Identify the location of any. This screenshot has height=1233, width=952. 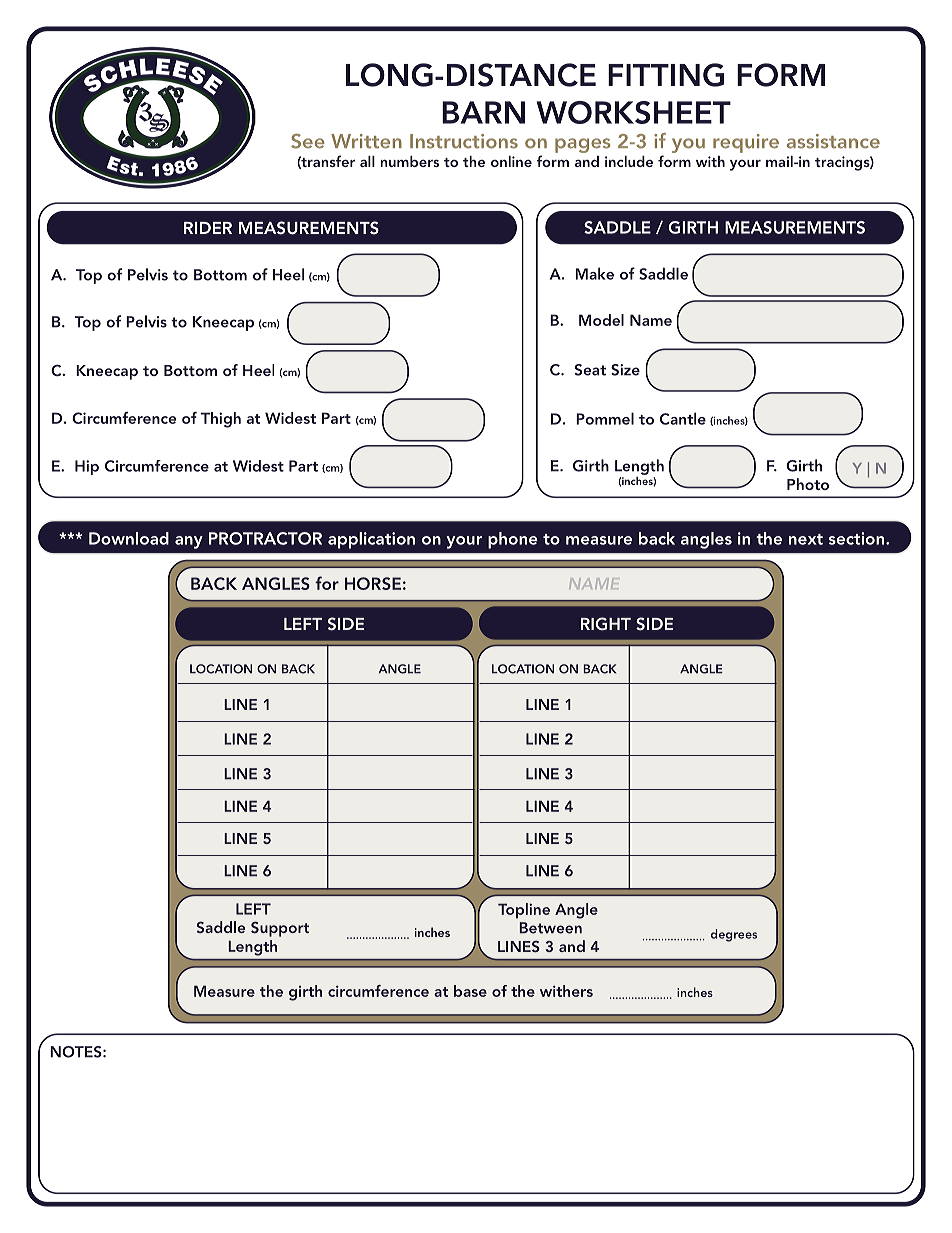
(189, 542).
